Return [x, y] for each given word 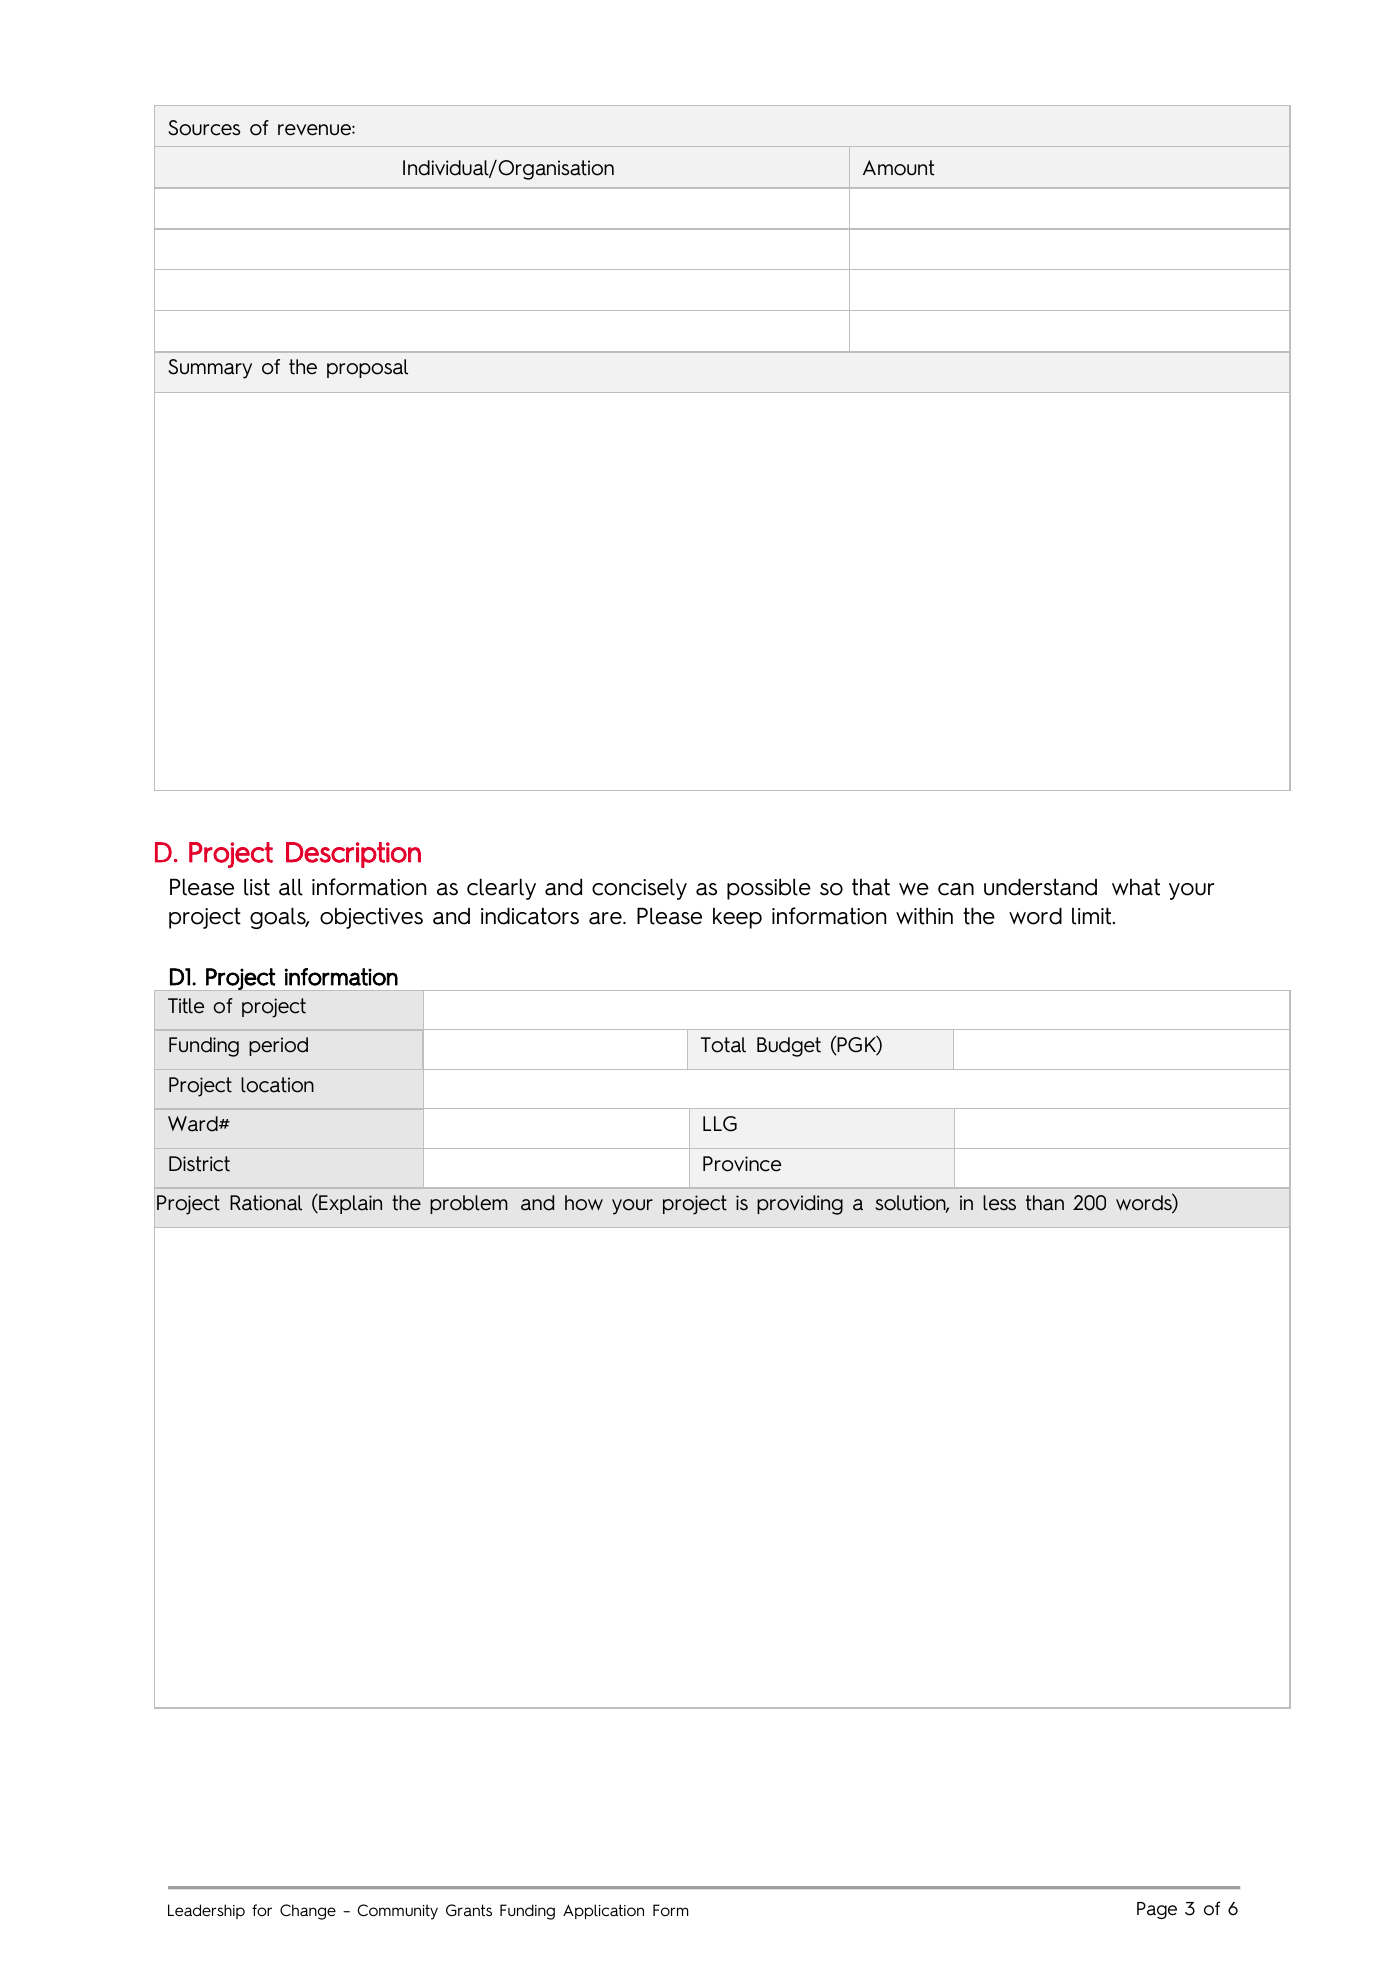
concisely [639, 889]
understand [1040, 887]
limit [1093, 916]
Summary [210, 369]
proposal [367, 368]
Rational [266, 1203]
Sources [204, 128]
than [1045, 1203]
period [278, 1046]
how [584, 1203]
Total [723, 1045]
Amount [898, 168]
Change [308, 1912]
